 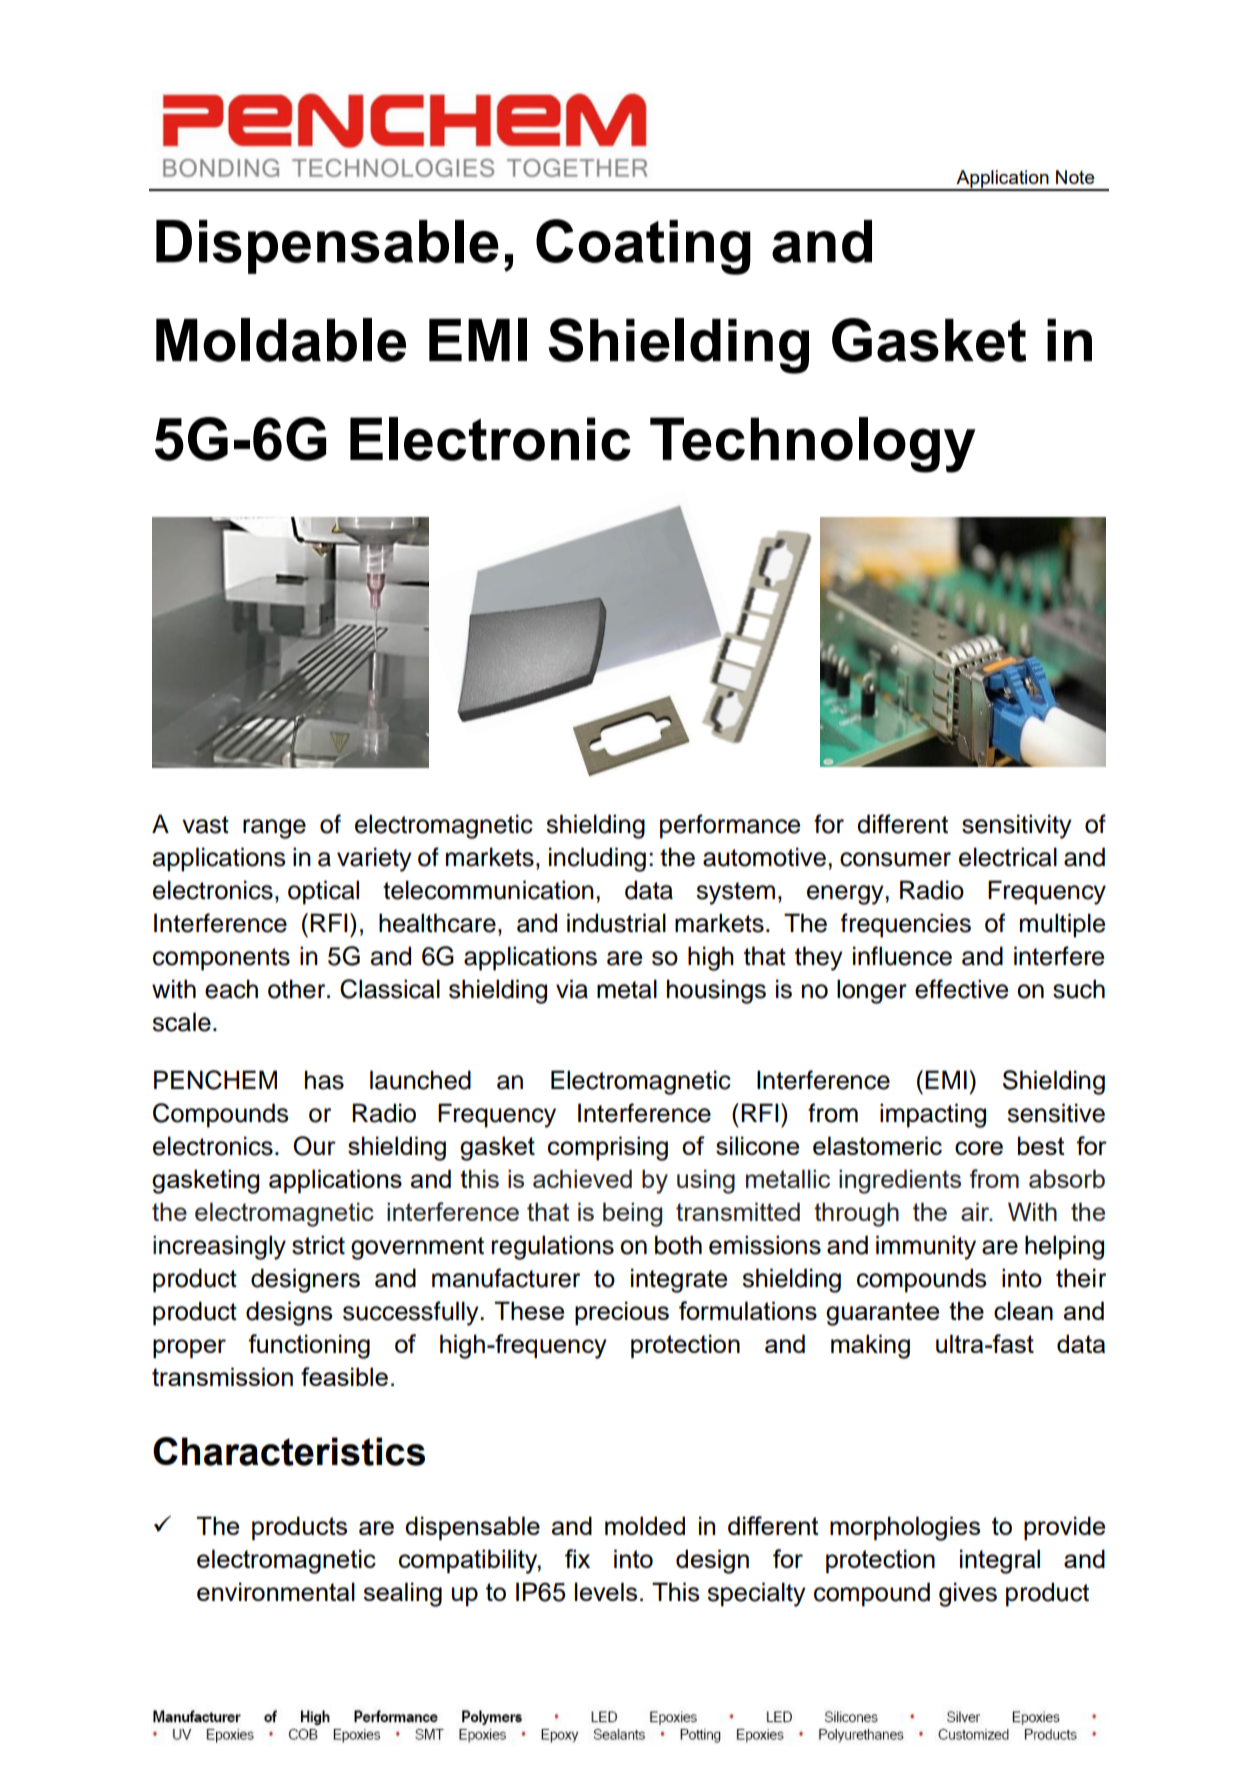 What do you see at coordinates (597, 859) in the image?
I see `including` at bounding box center [597, 859].
